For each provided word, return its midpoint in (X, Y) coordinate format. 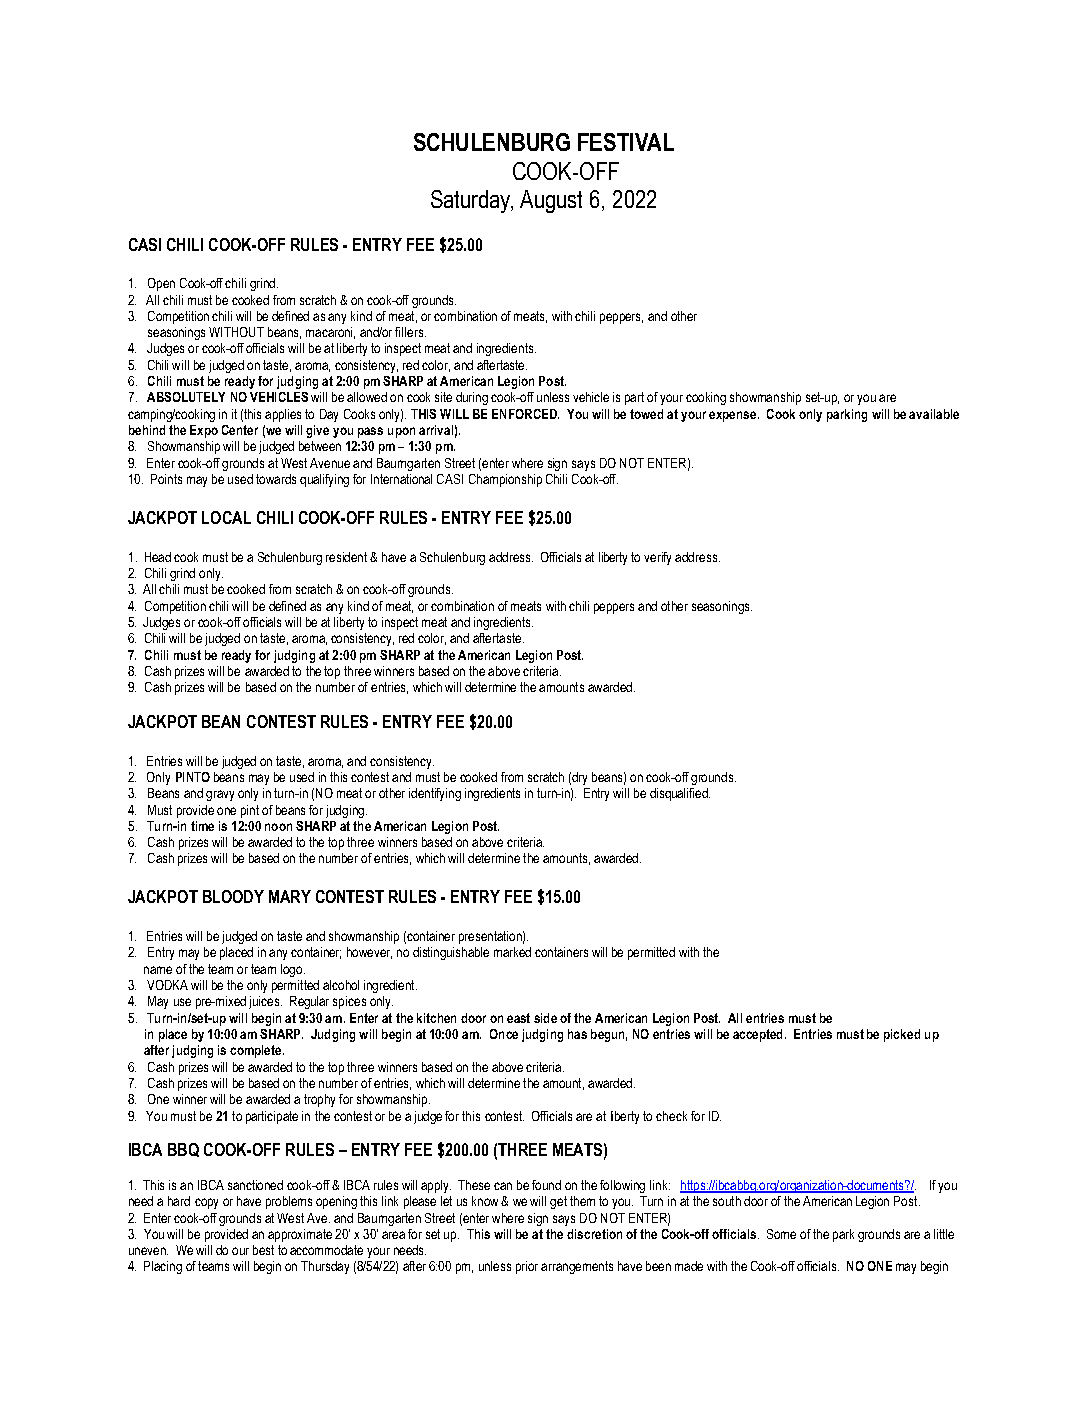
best (263, 1250)
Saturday (472, 201)
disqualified (680, 794)
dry (579, 778)
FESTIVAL (626, 142)
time (202, 826)
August (551, 201)
